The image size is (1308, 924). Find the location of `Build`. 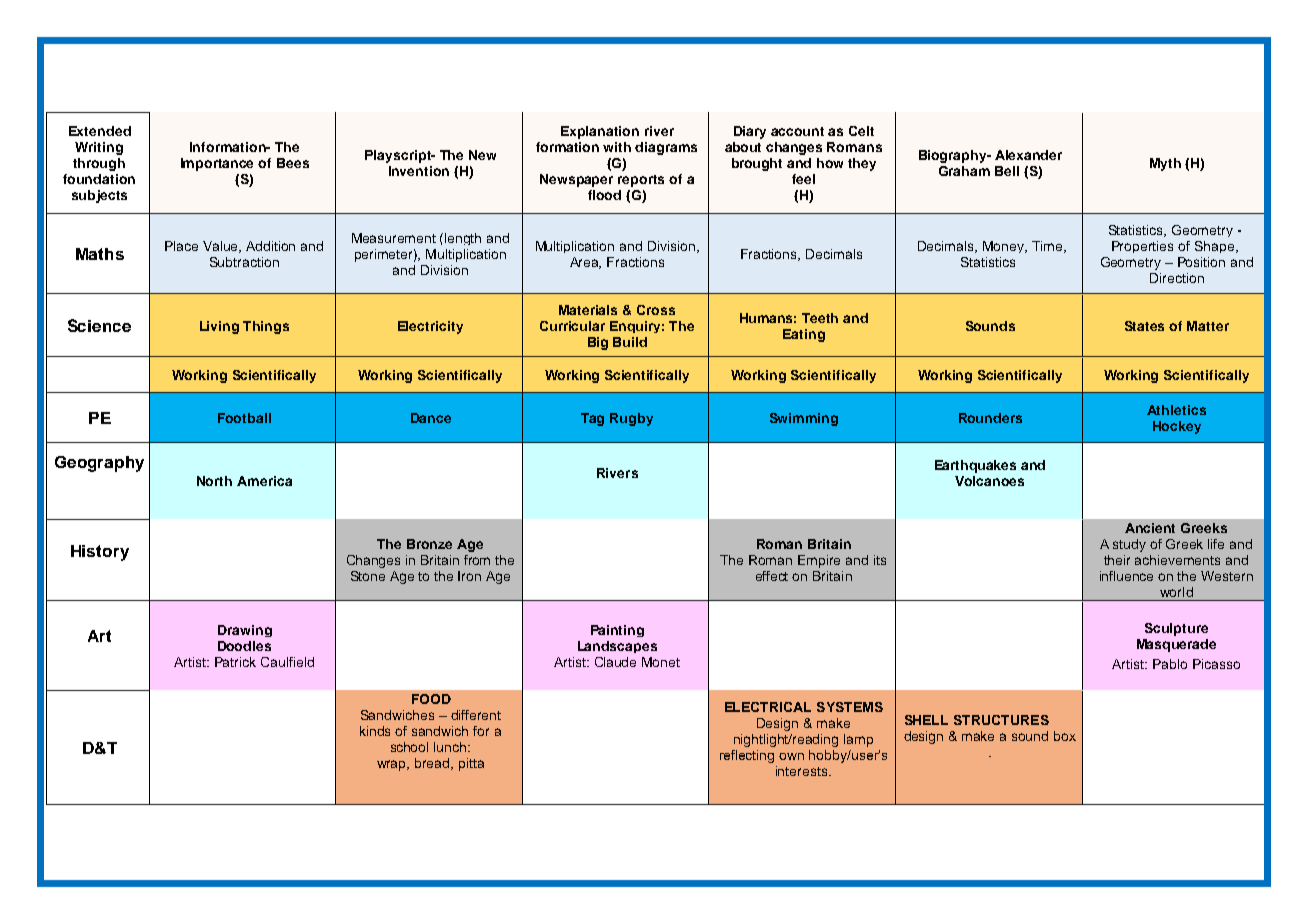

Build is located at coordinates (630, 342).
